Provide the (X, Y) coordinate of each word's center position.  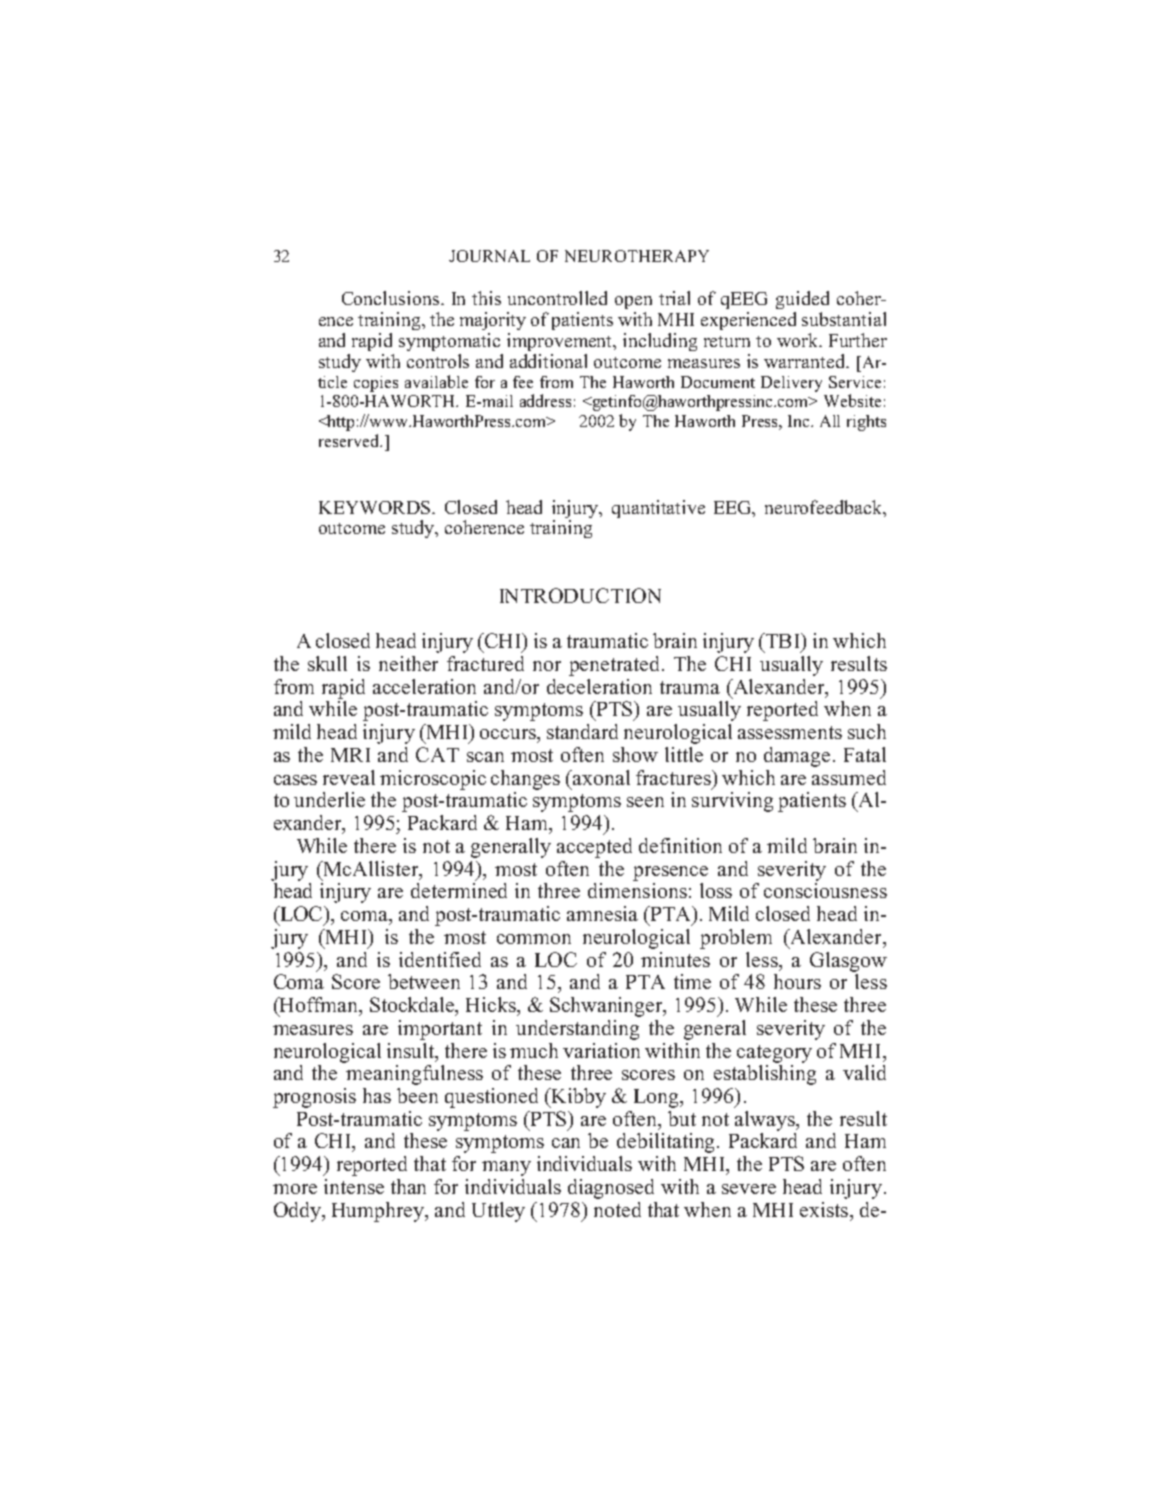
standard (582, 731)
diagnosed (611, 1189)
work (799, 340)
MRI (350, 755)
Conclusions (390, 298)
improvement (561, 342)
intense (354, 1186)
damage (797, 757)
